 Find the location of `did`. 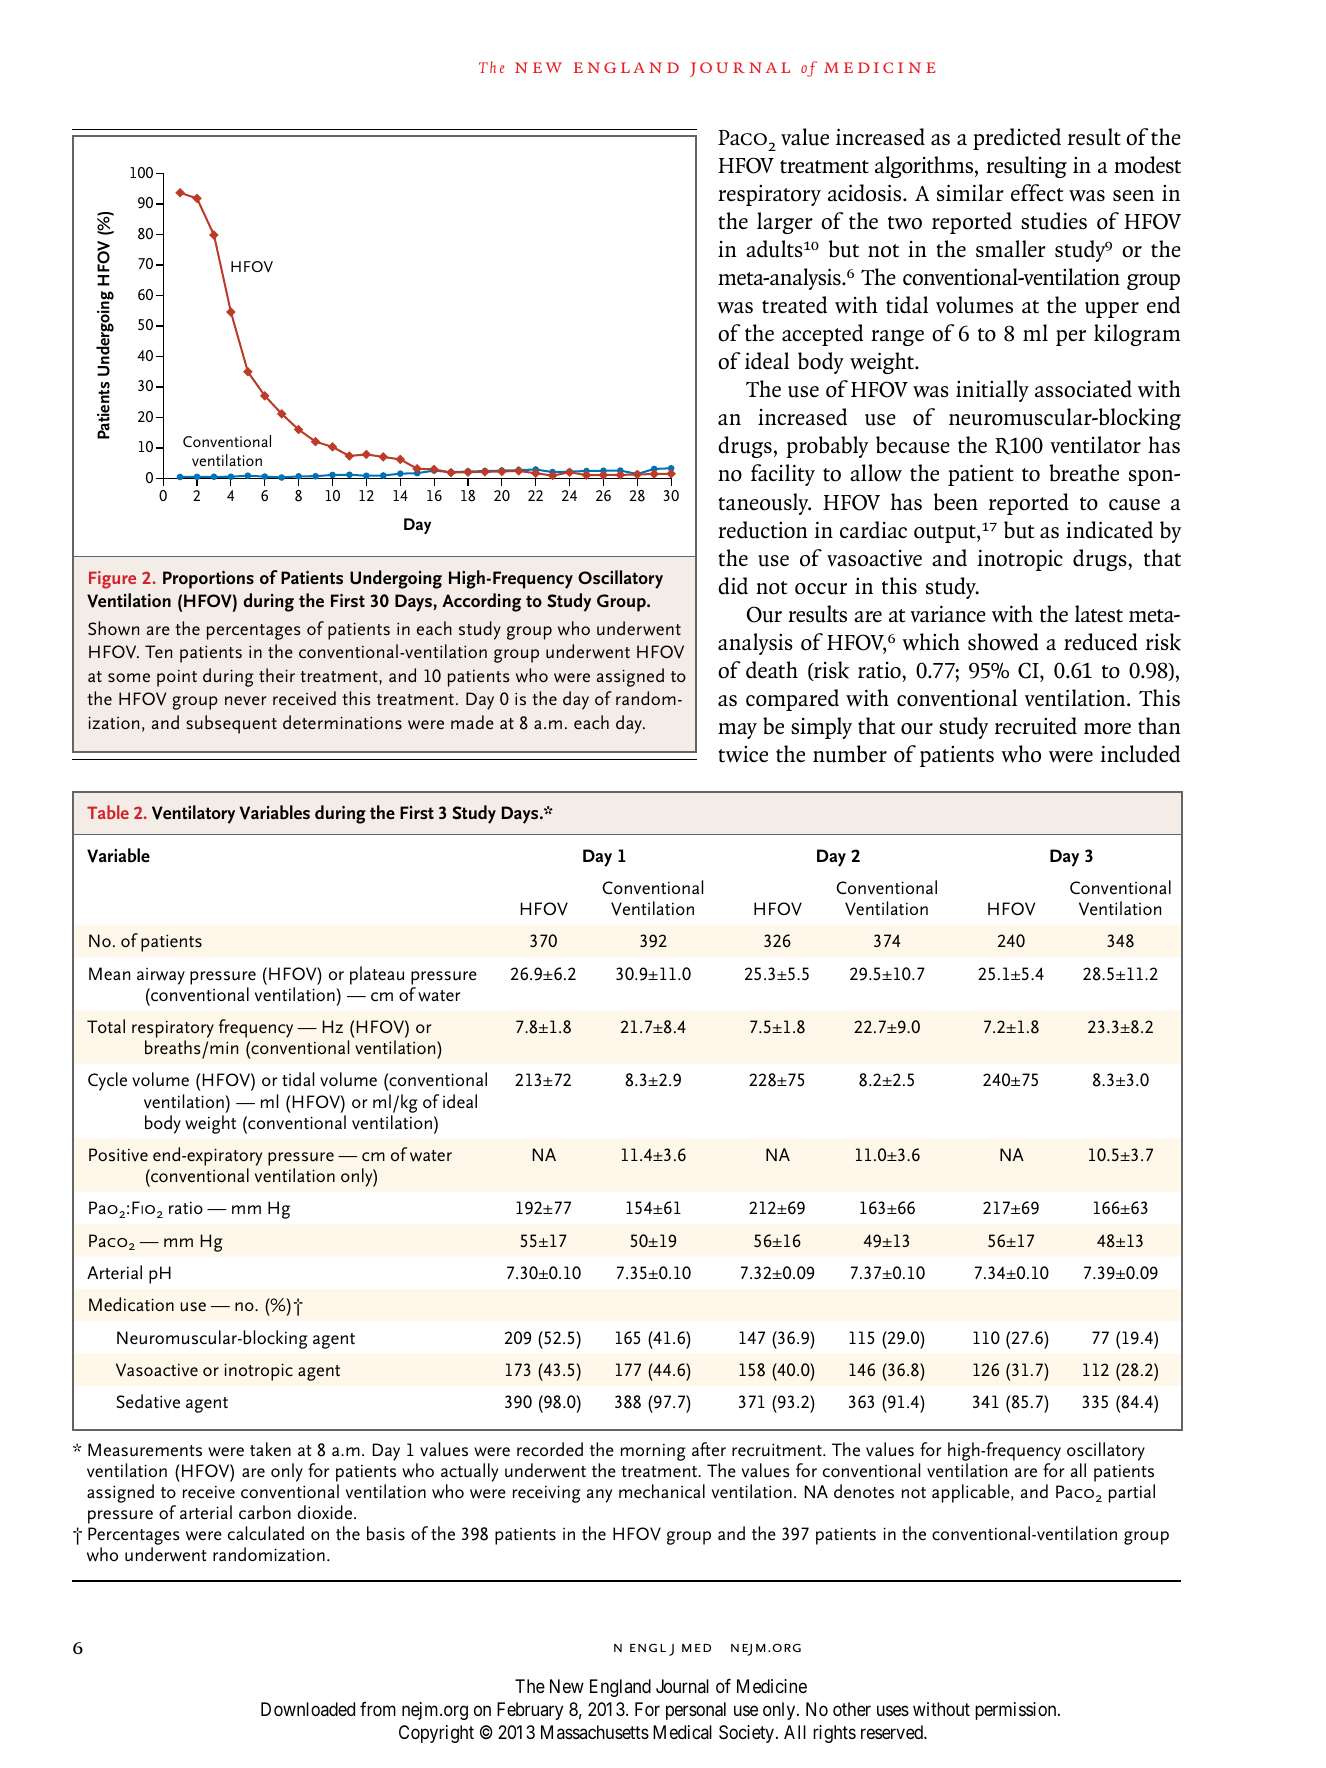

did is located at coordinates (733, 586).
